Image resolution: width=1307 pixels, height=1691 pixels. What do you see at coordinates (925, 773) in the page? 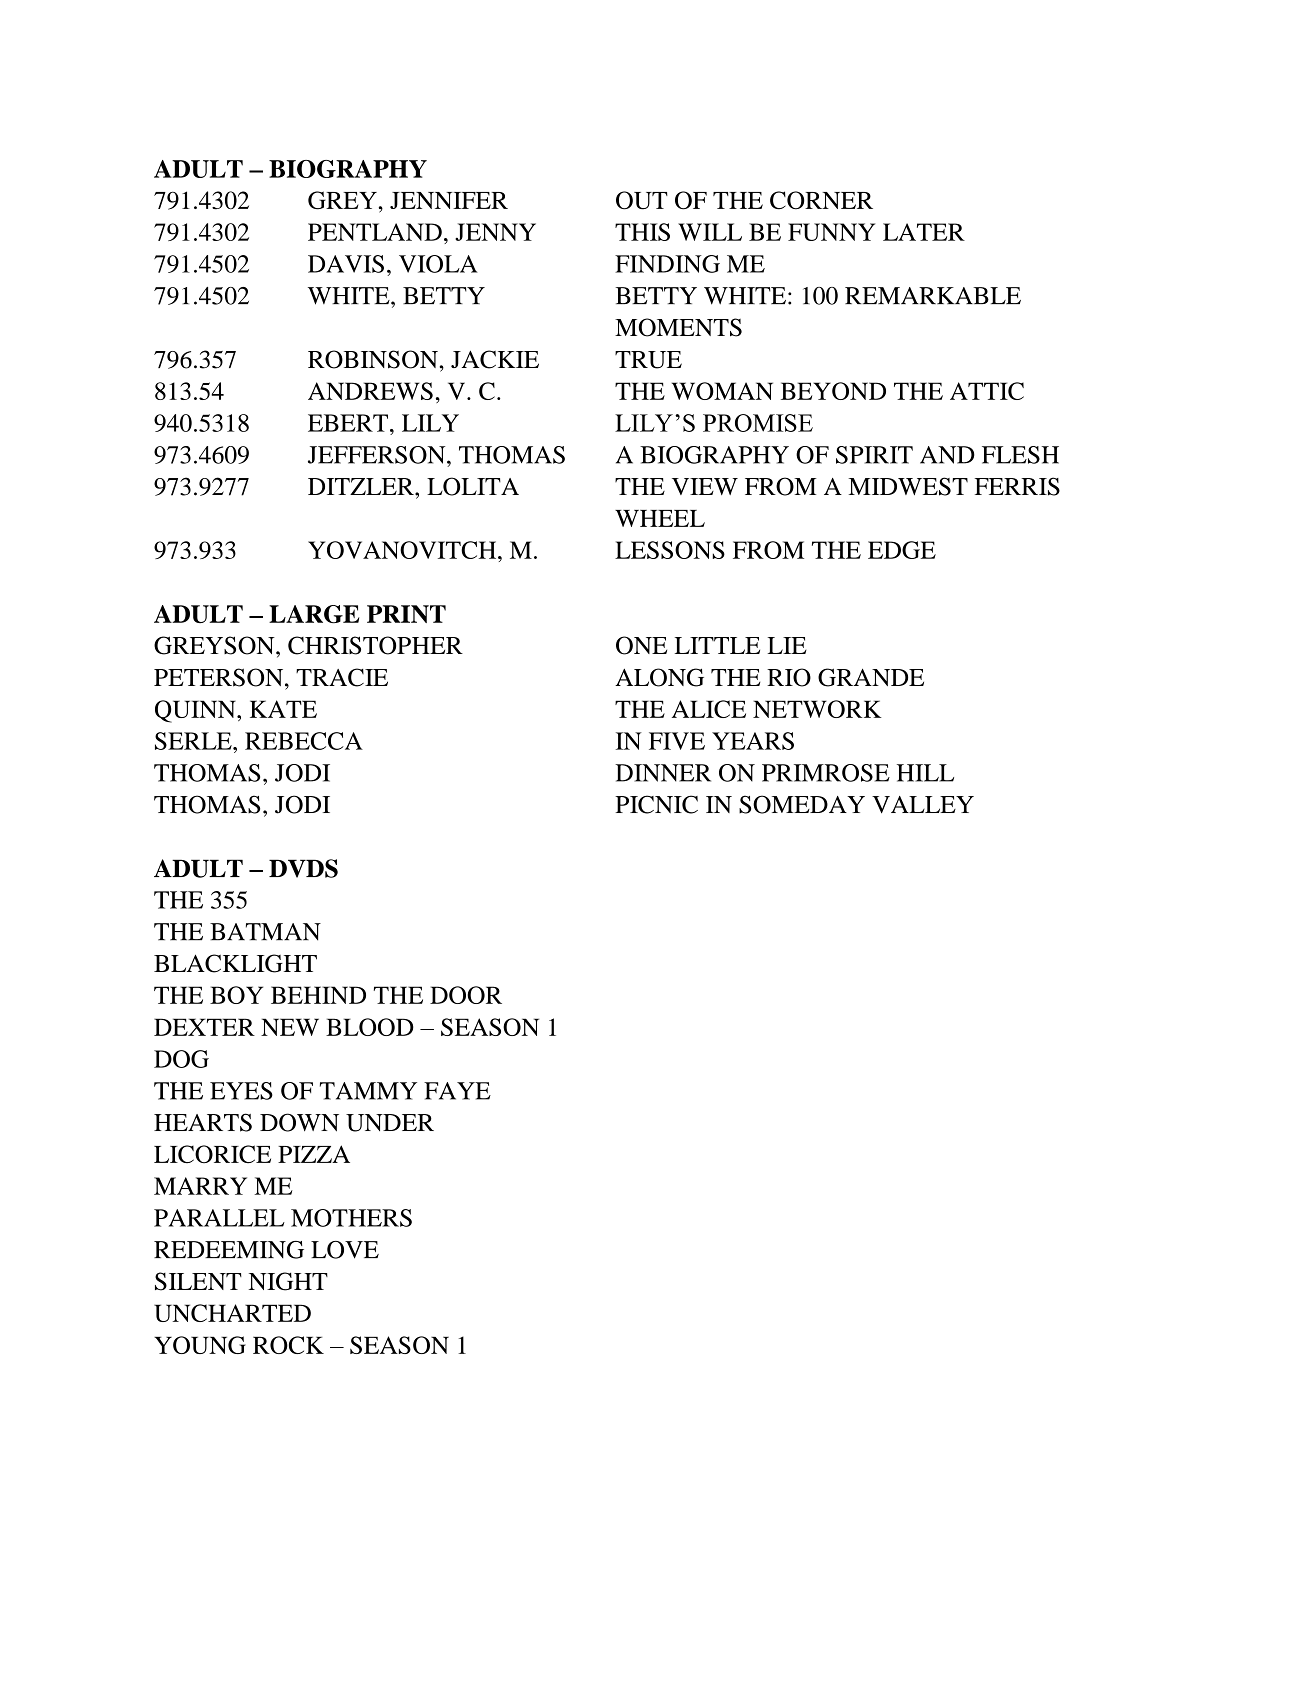
I see `HILL` at bounding box center [925, 773].
